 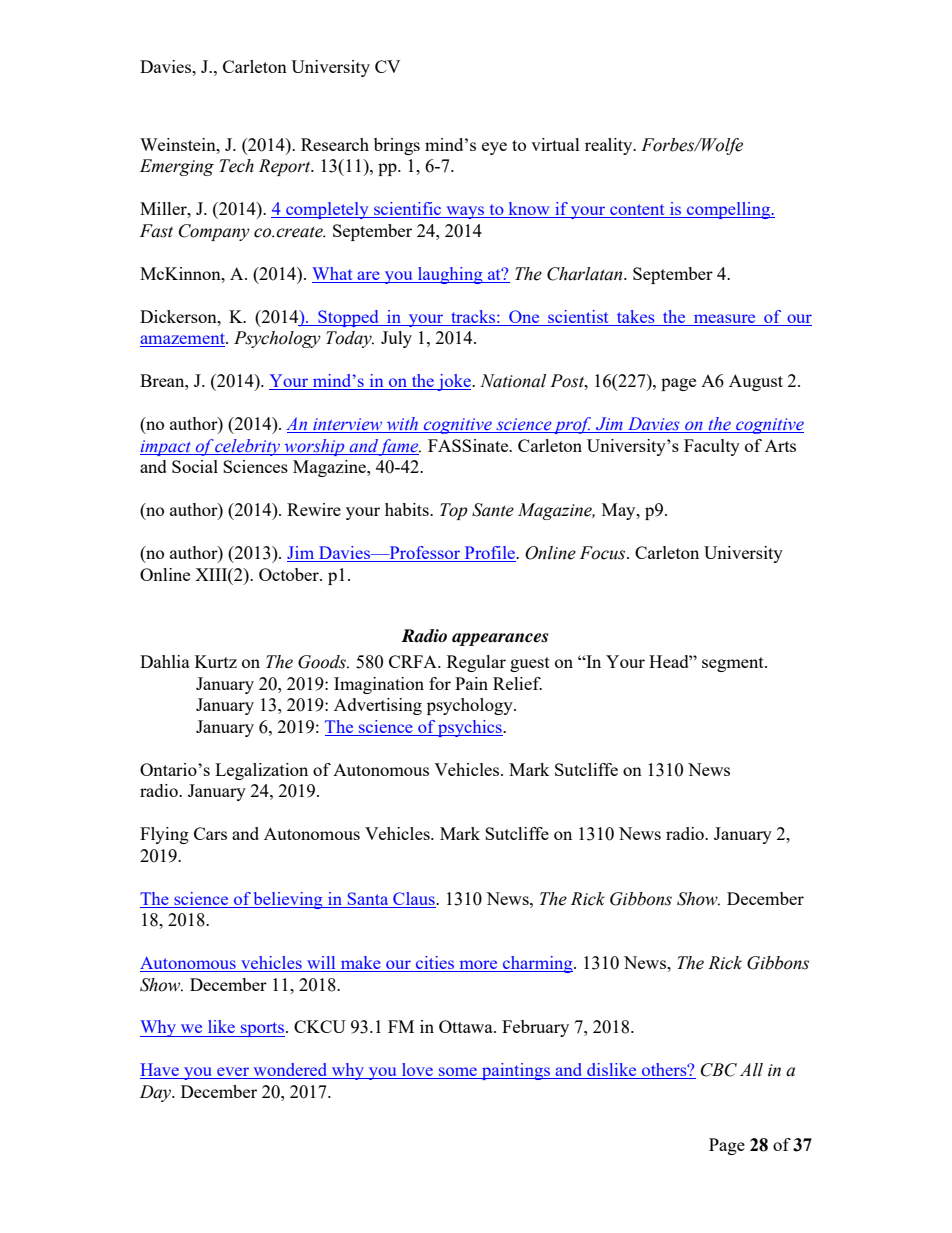 What do you see at coordinates (467, 1026) in the page?
I see `Ottawa` at bounding box center [467, 1026].
